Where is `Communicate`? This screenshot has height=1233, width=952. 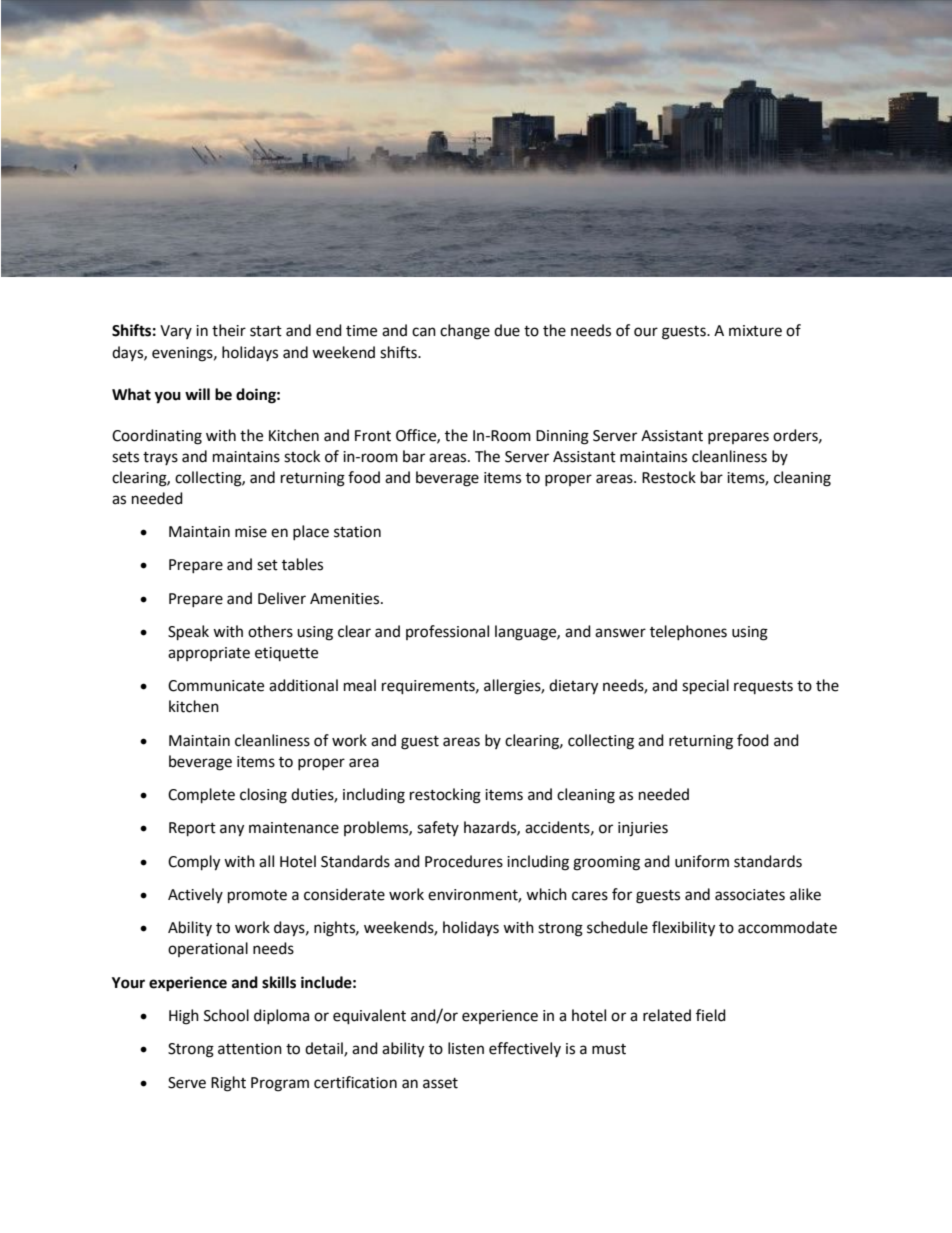
Communicate is located at coordinates (216, 686).
